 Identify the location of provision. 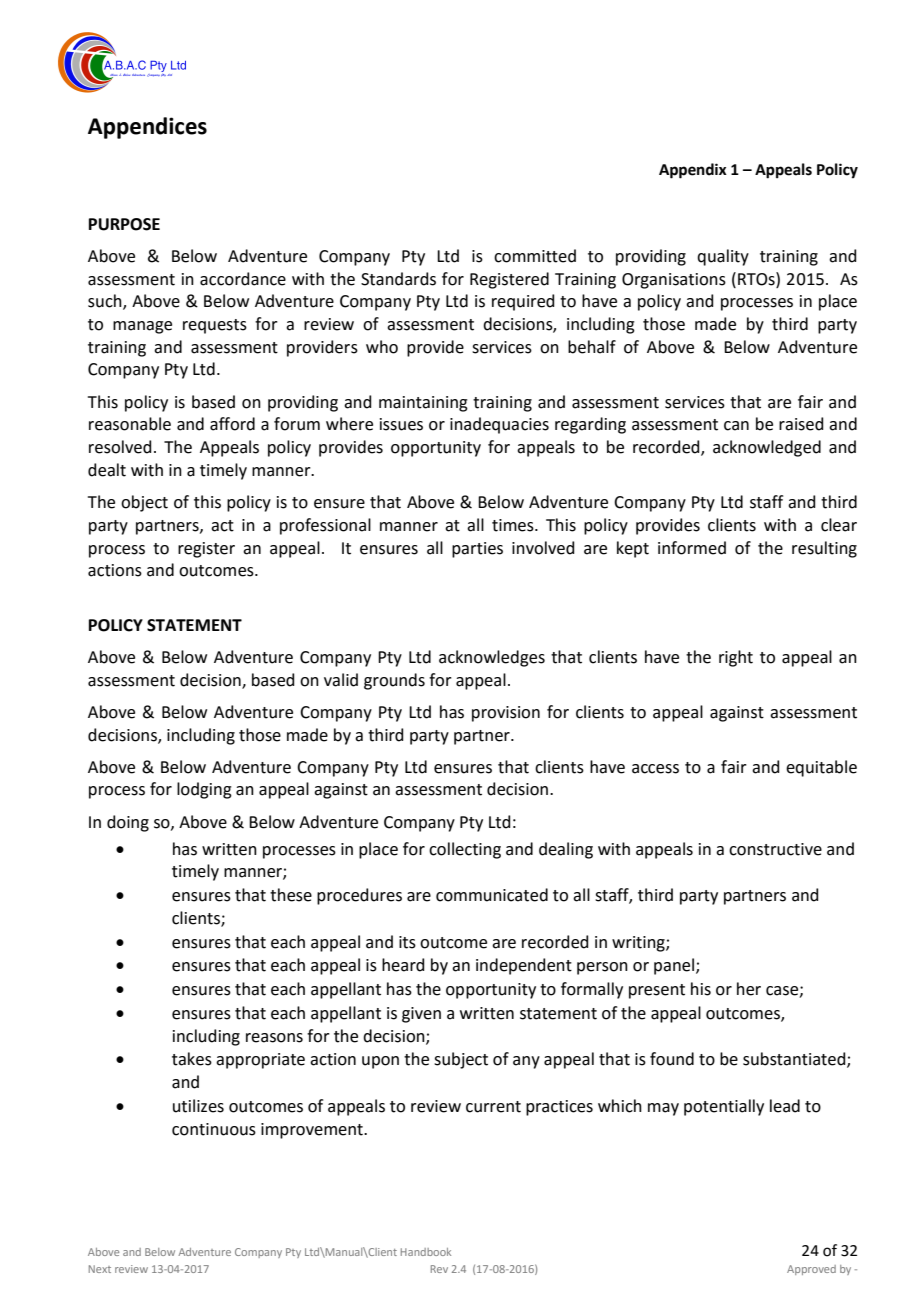
(506, 714).
